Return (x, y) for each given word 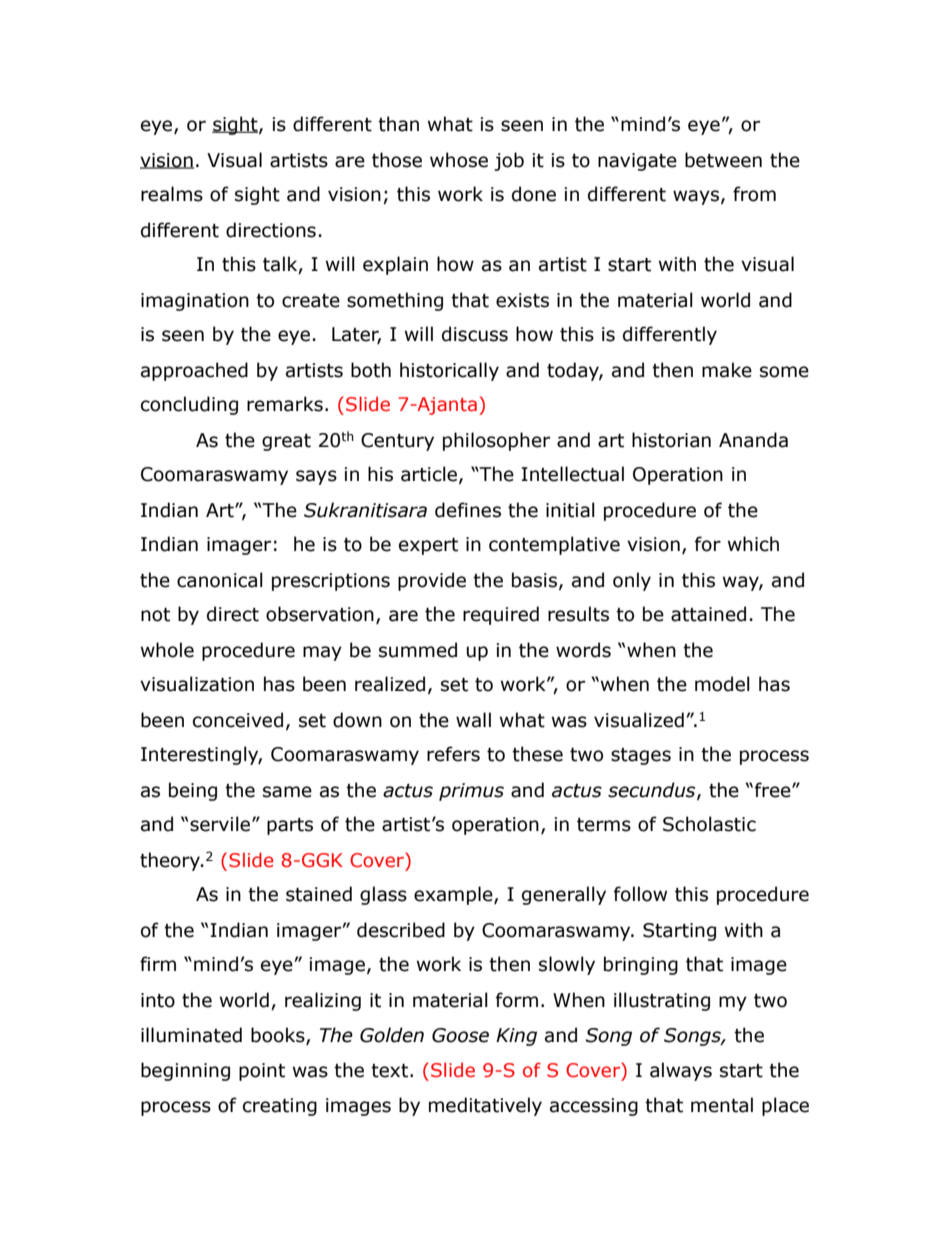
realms (172, 194)
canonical (220, 580)
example (454, 895)
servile (221, 824)
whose (459, 160)
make (727, 370)
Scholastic (709, 824)
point (262, 1072)
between (723, 160)
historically (449, 371)
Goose (460, 1035)
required (501, 615)
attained (708, 614)
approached (194, 371)
